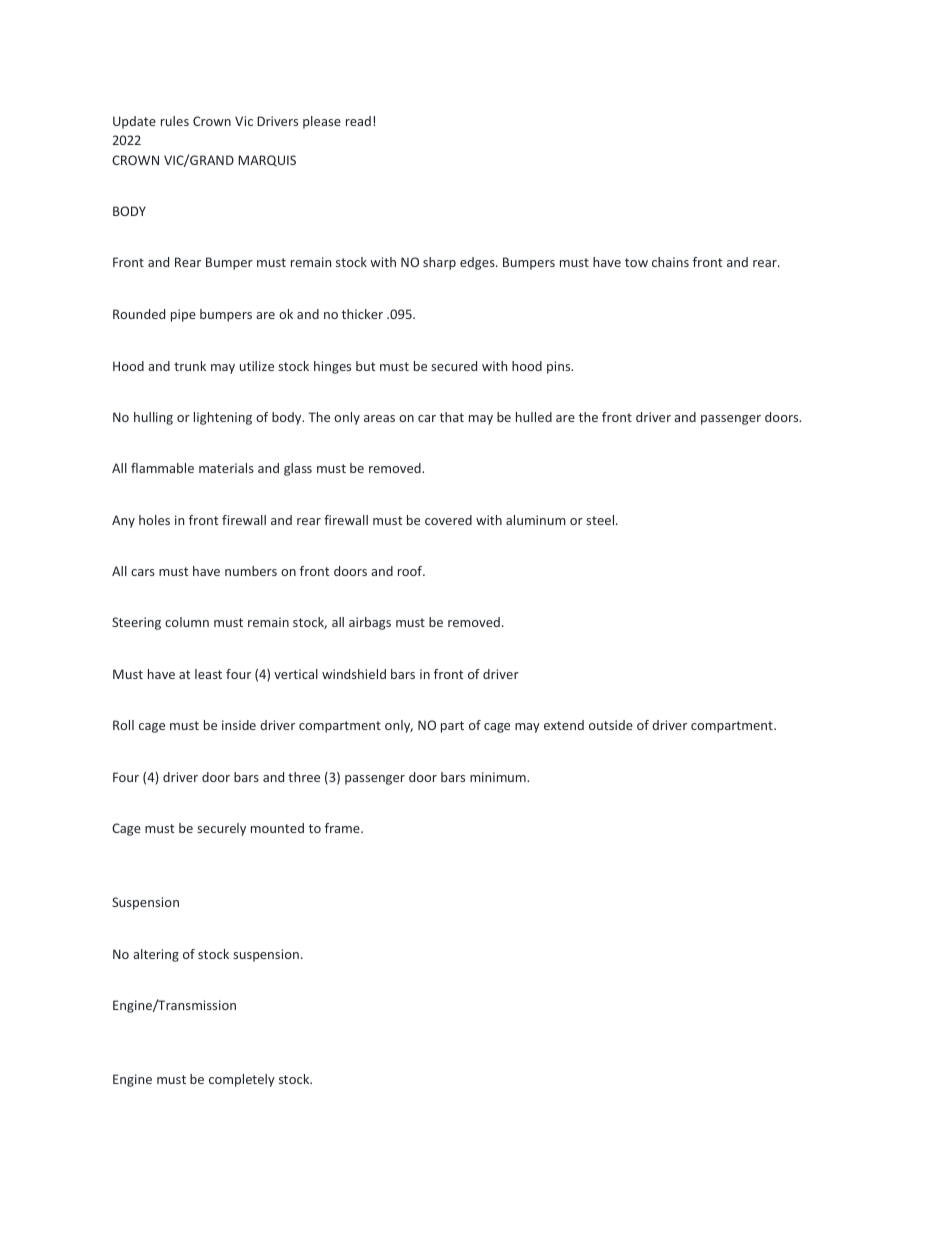  What do you see at coordinates (499, 777) in the screenshot?
I see `minimum` at bounding box center [499, 777].
